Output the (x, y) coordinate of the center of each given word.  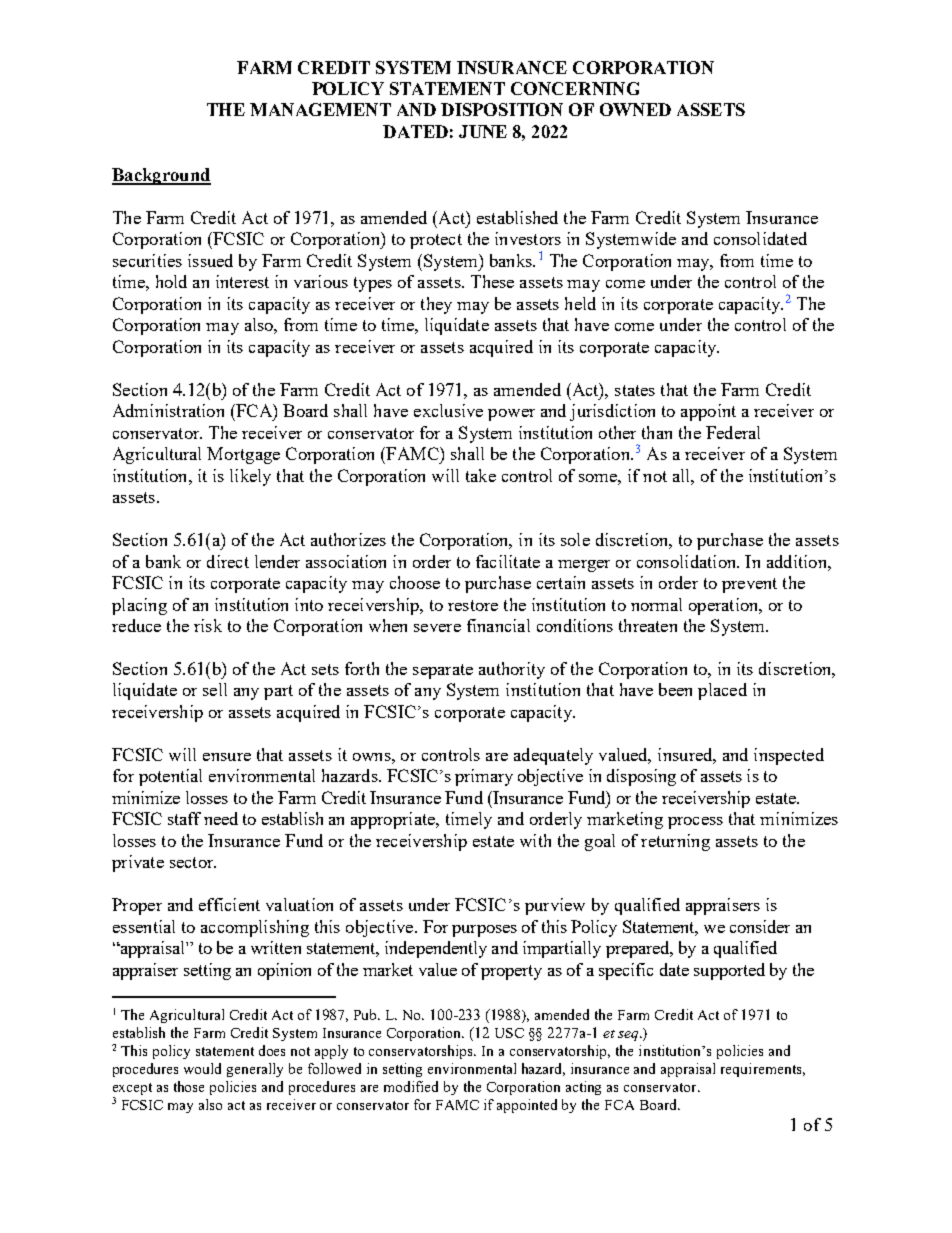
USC (509, 1033)
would (202, 1068)
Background (161, 176)
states (635, 390)
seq (629, 1036)
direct (228, 561)
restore (473, 605)
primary (484, 777)
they (436, 305)
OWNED (635, 109)
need (221, 818)
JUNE (483, 131)
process (695, 823)
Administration (168, 410)
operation (725, 606)
